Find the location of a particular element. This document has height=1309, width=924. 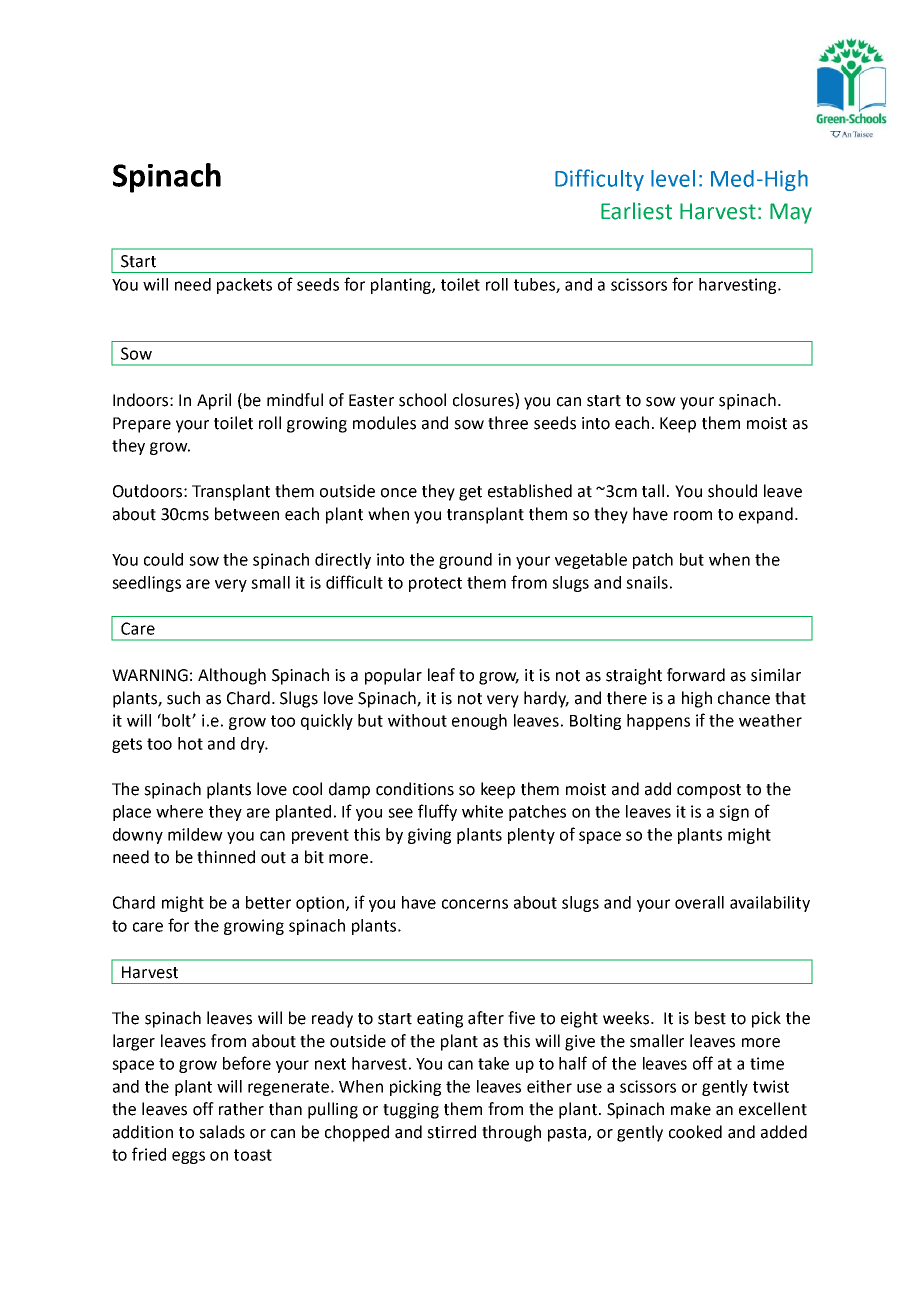

April is located at coordinates (214, 401).
